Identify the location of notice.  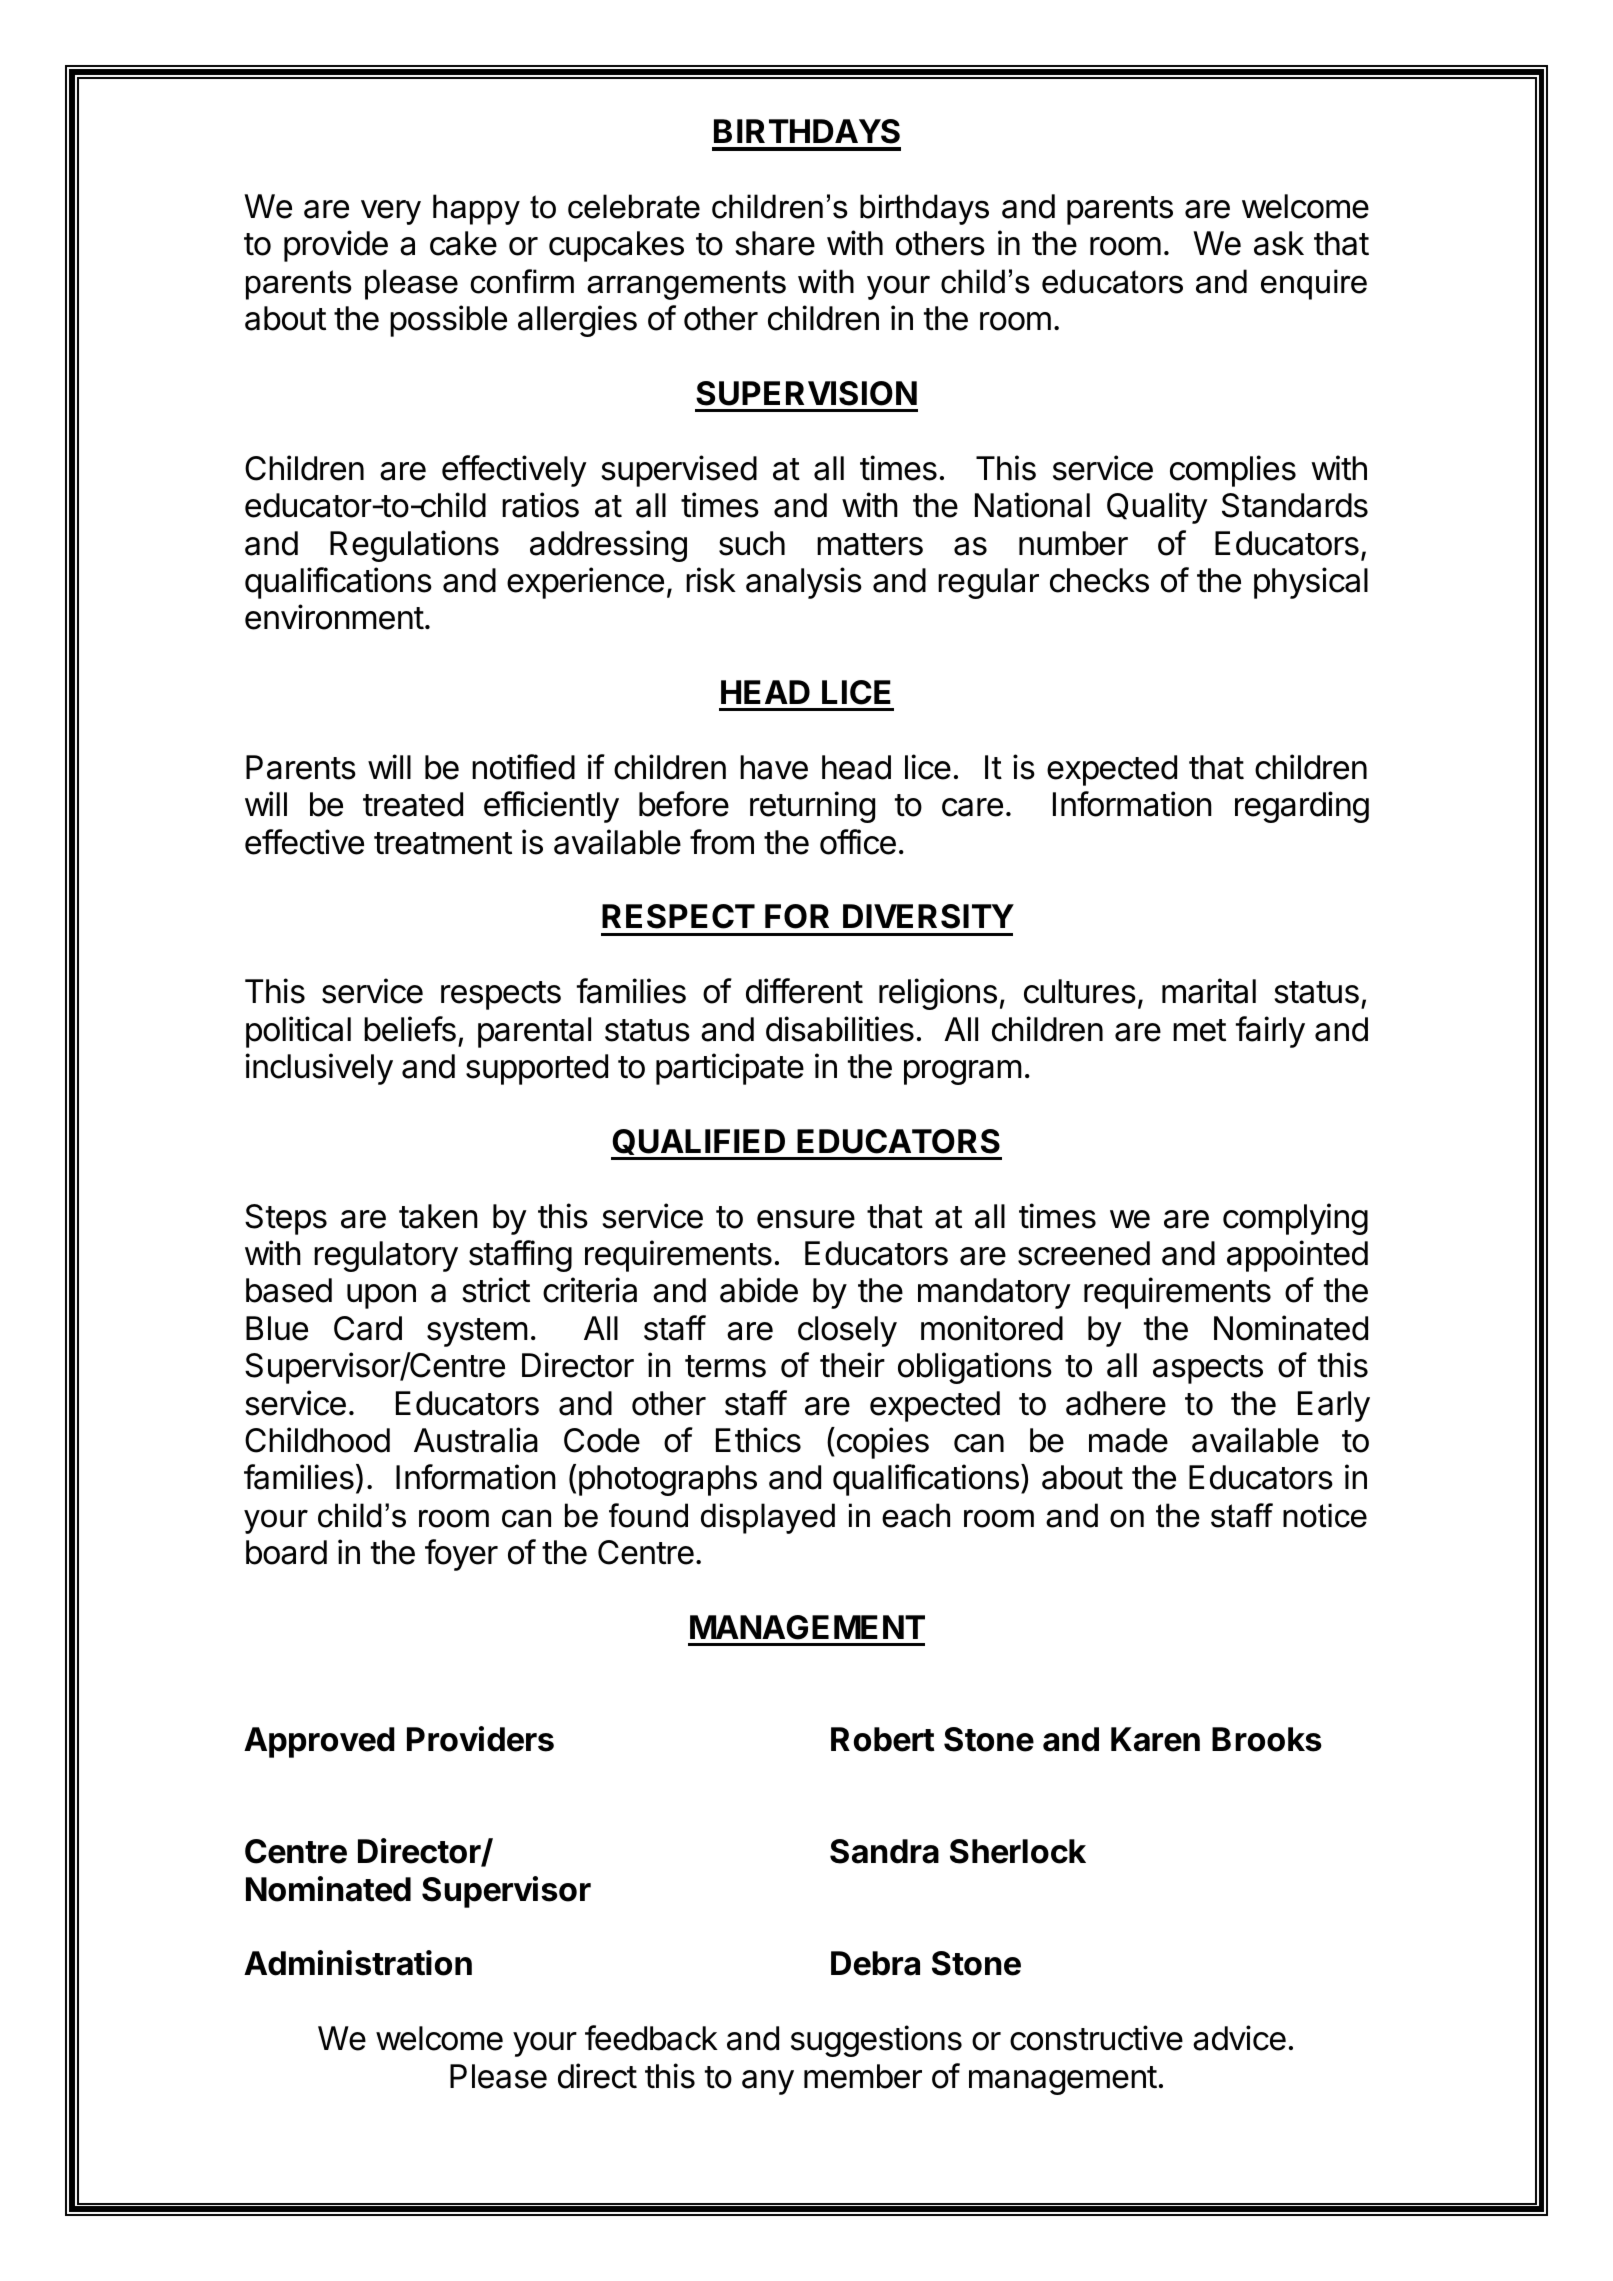
(1325, 1515).
